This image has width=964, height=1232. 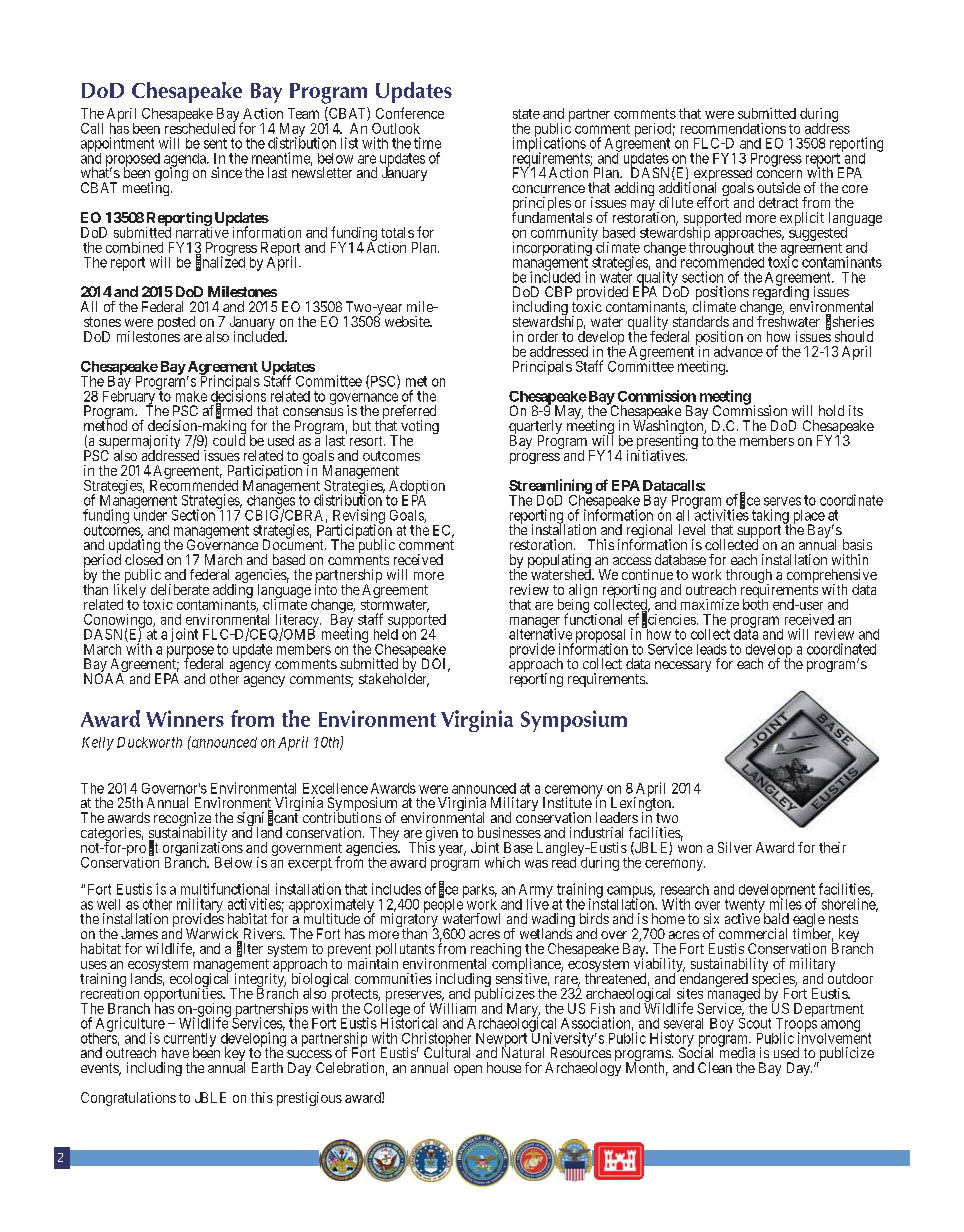 What do you see at coordinates (733, 128) in the image?
I see `recommendations` at bounding box center [733, 128].
